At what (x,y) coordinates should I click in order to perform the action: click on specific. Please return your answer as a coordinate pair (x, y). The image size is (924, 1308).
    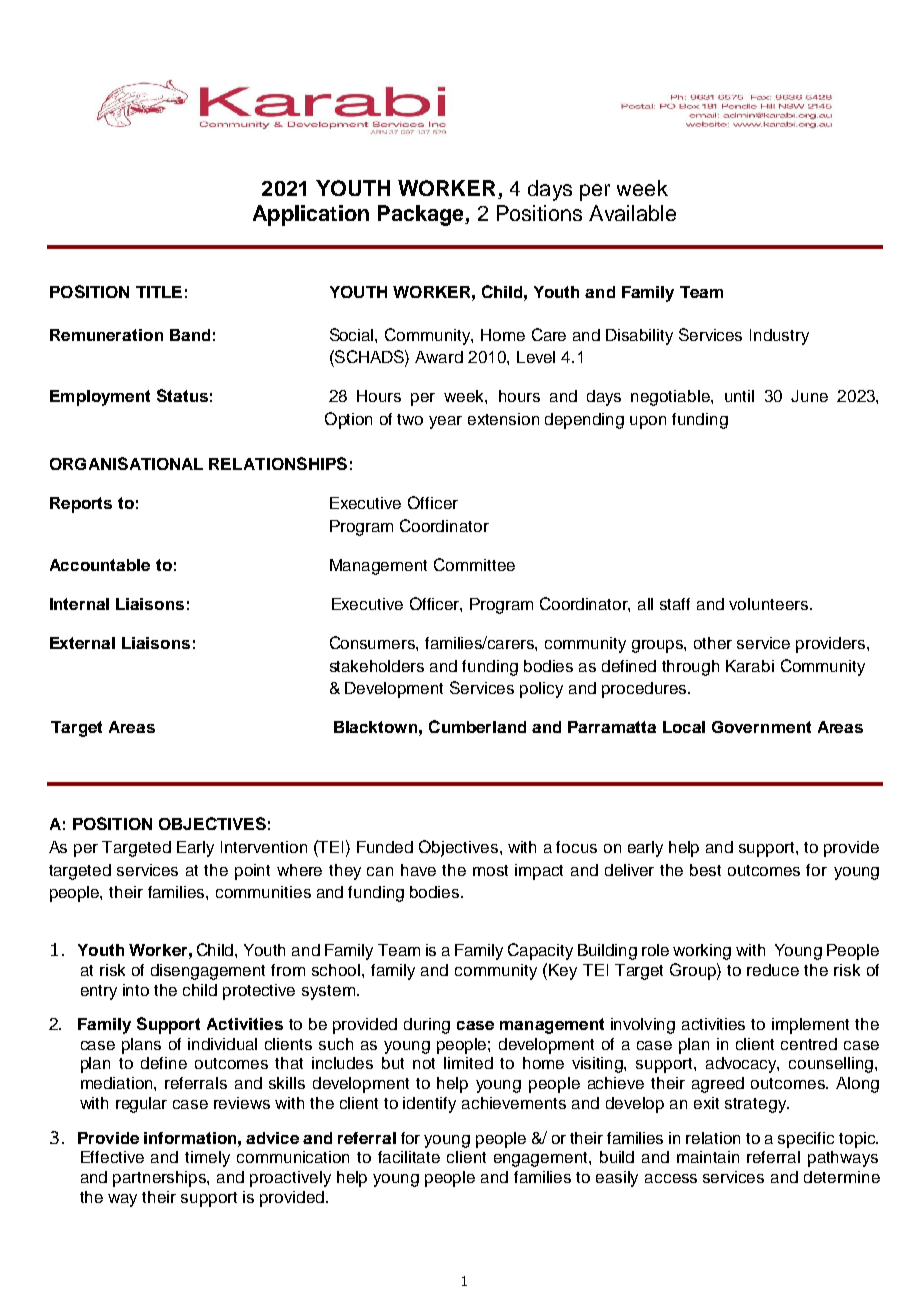
    Looking at the image, I should click on (806, 1140).
